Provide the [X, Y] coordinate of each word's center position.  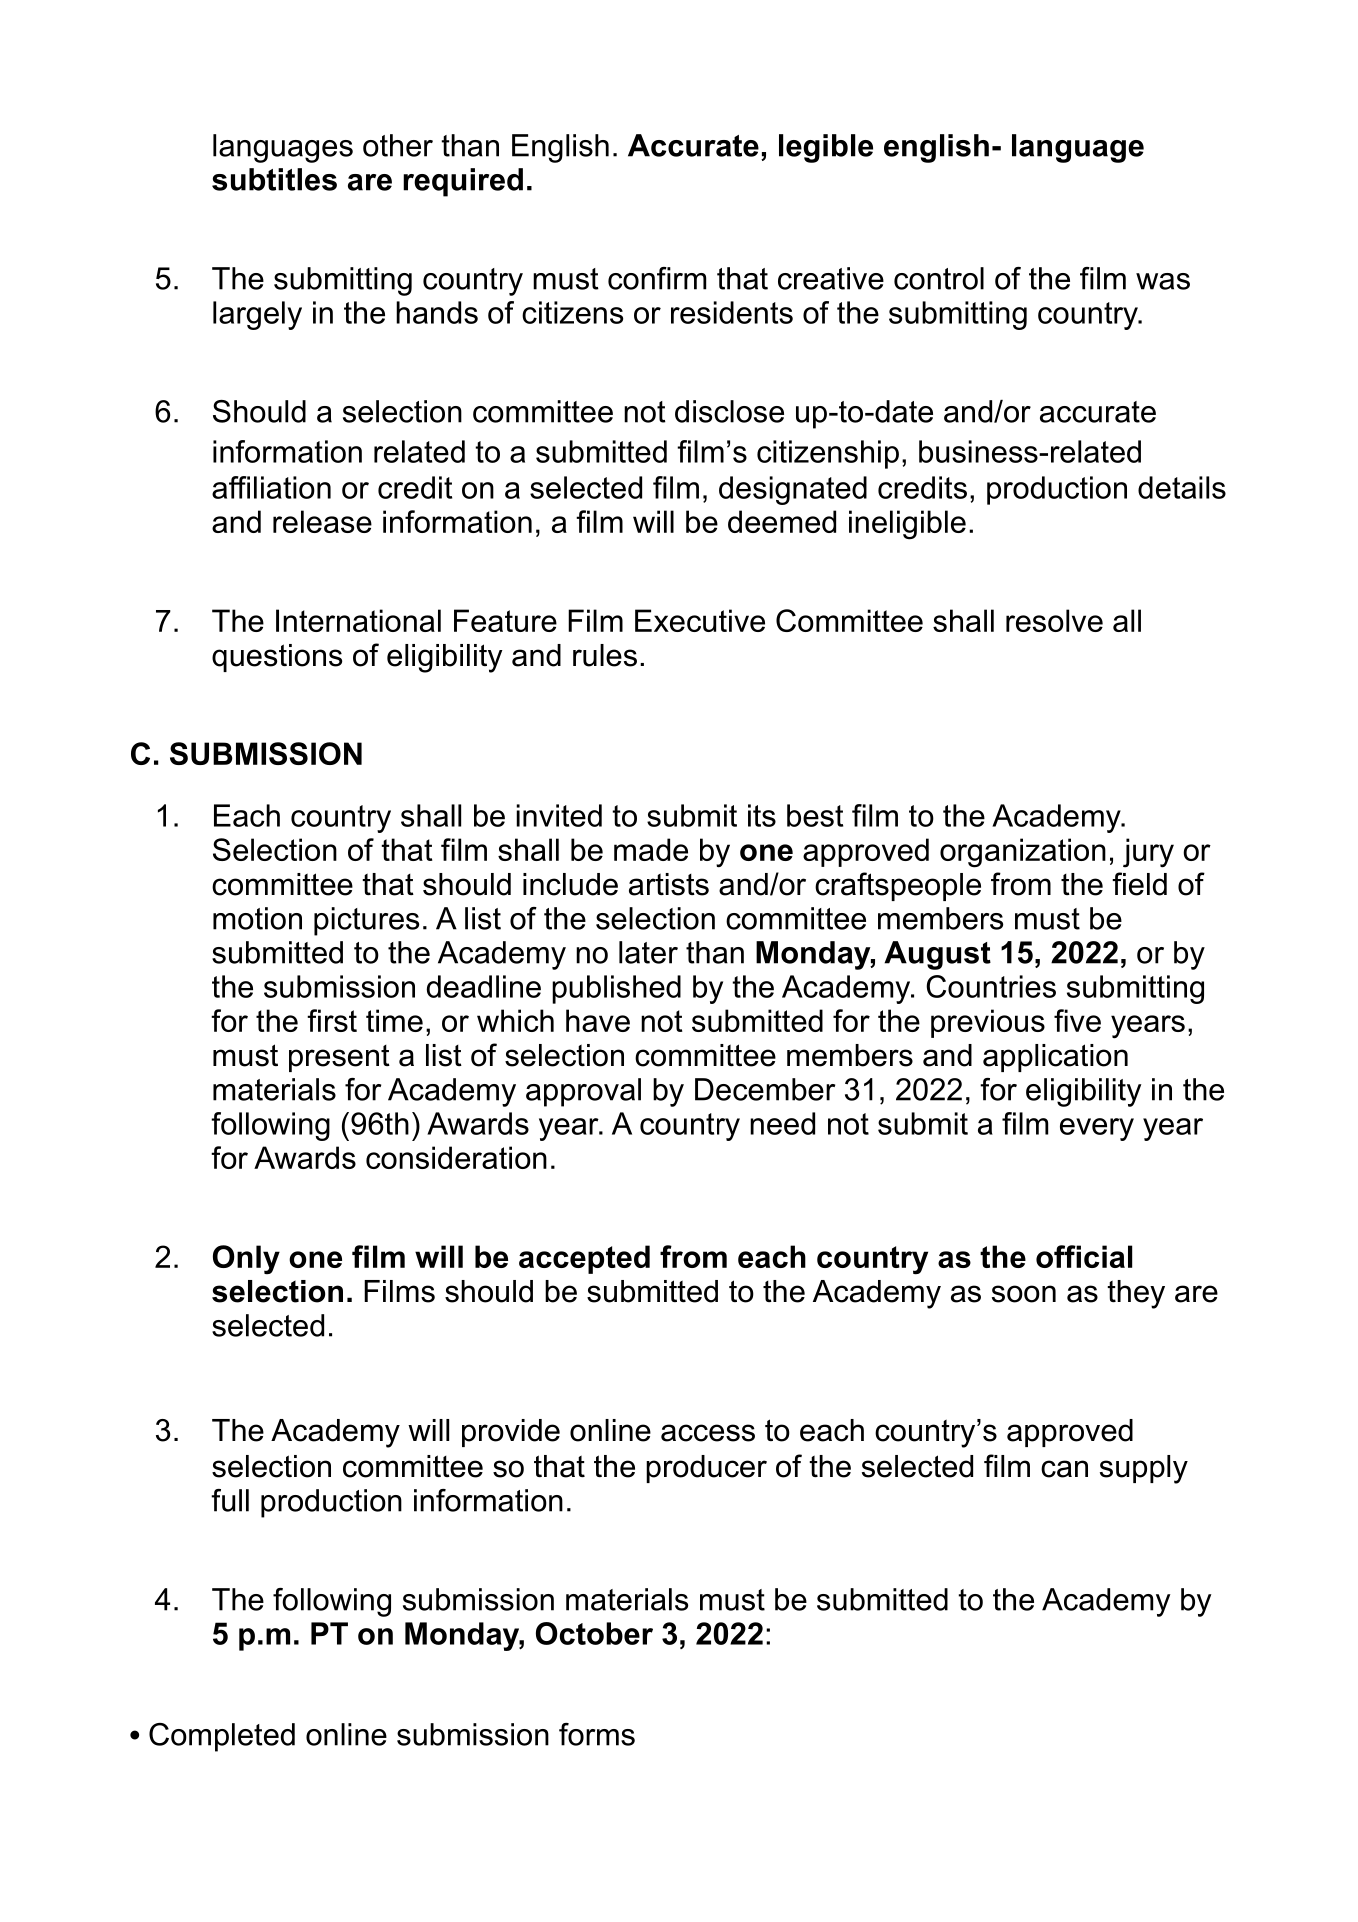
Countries [991, 986]
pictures [366, 921]
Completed [222, 1737]
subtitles [274, 179]
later [648, 952]
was [1163, 281]
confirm [657, 278]
